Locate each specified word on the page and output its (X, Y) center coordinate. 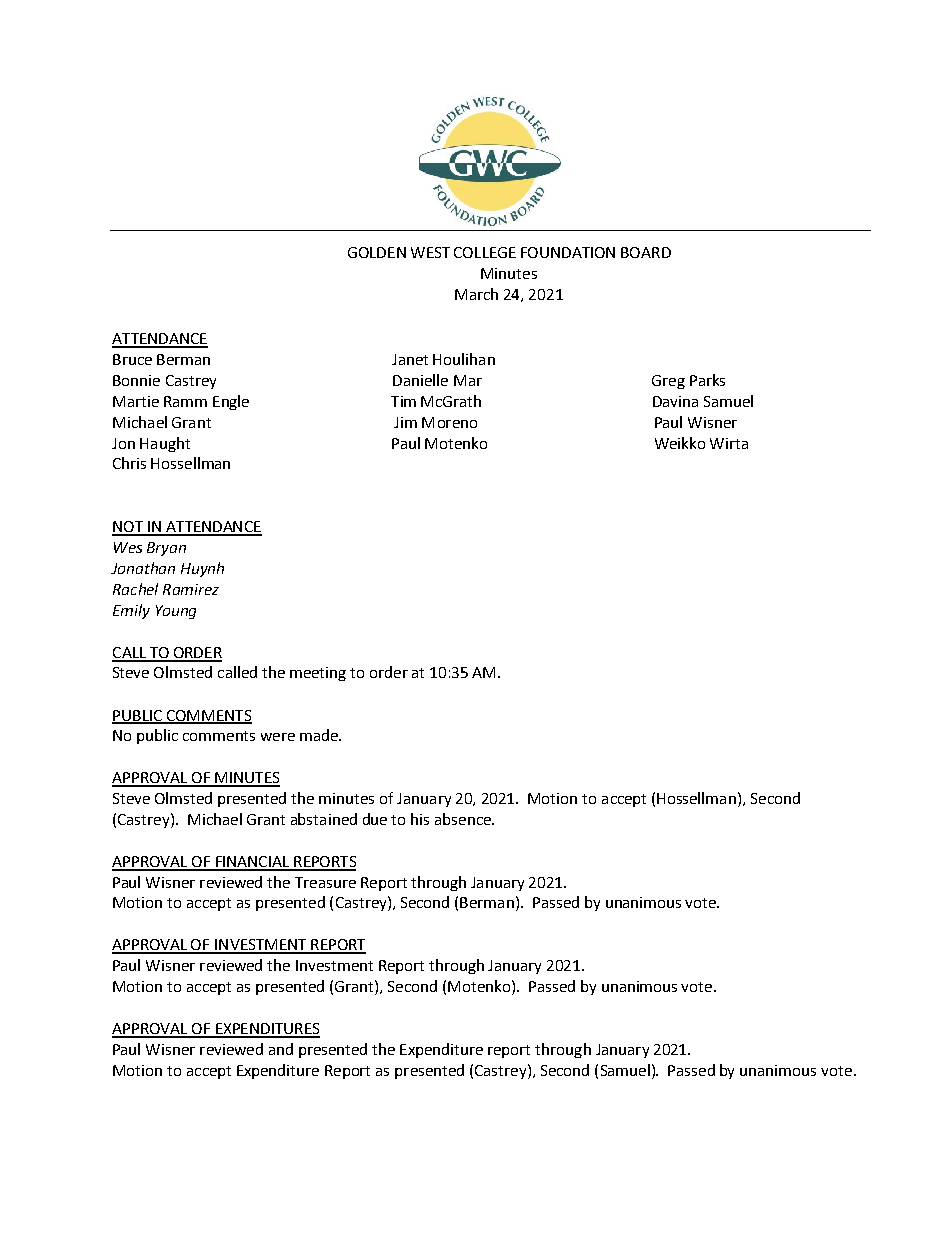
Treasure (325, 882)
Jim (405, 422)
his (420, 819)
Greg (668, 382)
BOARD (646, 252)
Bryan (166, 549)
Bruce (132, 359)
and (281, 1049)
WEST (430, 252)
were (278, 737)
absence (464, 819)
